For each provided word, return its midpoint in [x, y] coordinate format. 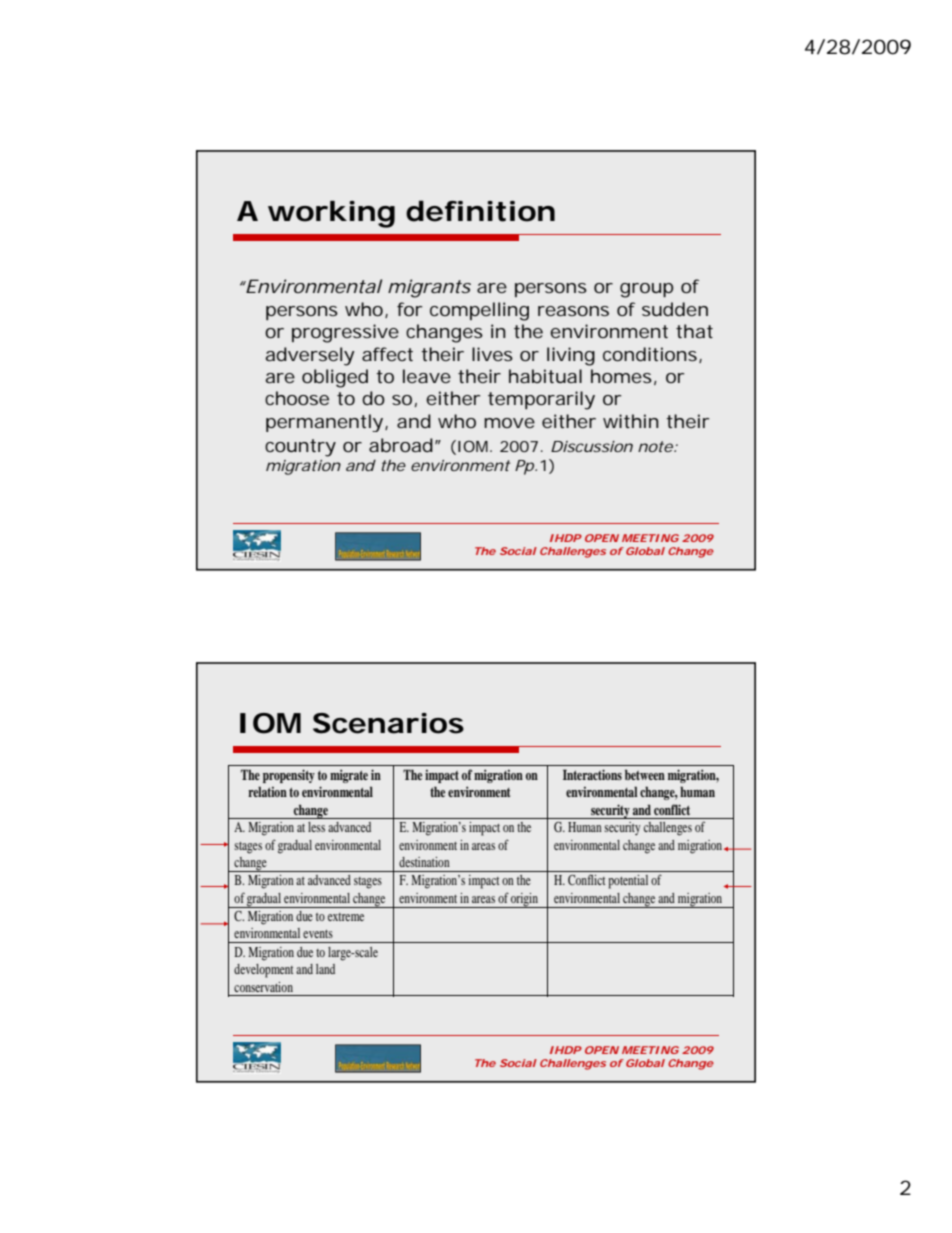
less [316, 827]
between [645, 774]
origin [524, 900]
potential [628, 882]
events [318, 934]
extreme [346, 917]
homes [621, 376]
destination [424, 862]
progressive [345, 333]
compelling [479, 311]
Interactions [592, 774]
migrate [349, 776]
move [509, 423]
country [300, 448]
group [646, 290]
